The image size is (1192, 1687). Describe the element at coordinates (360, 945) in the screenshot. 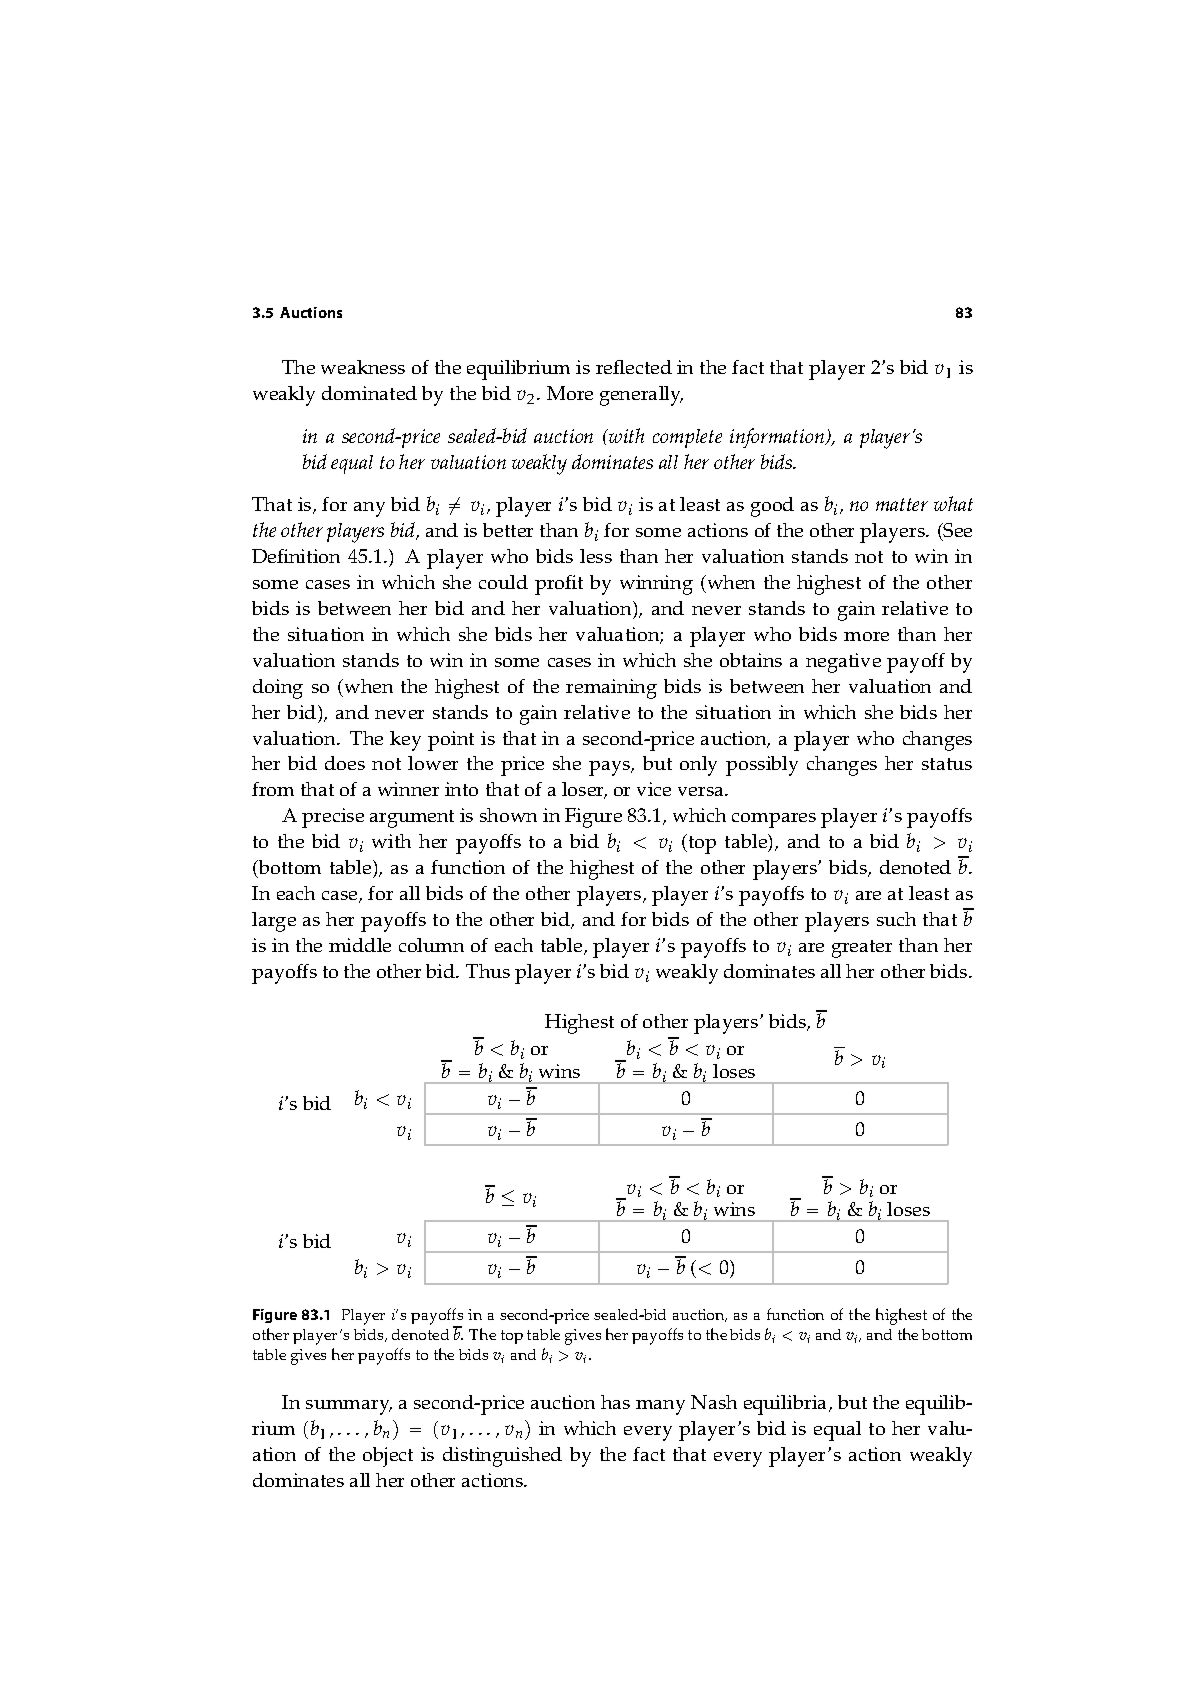

I see `middle` at that location.
